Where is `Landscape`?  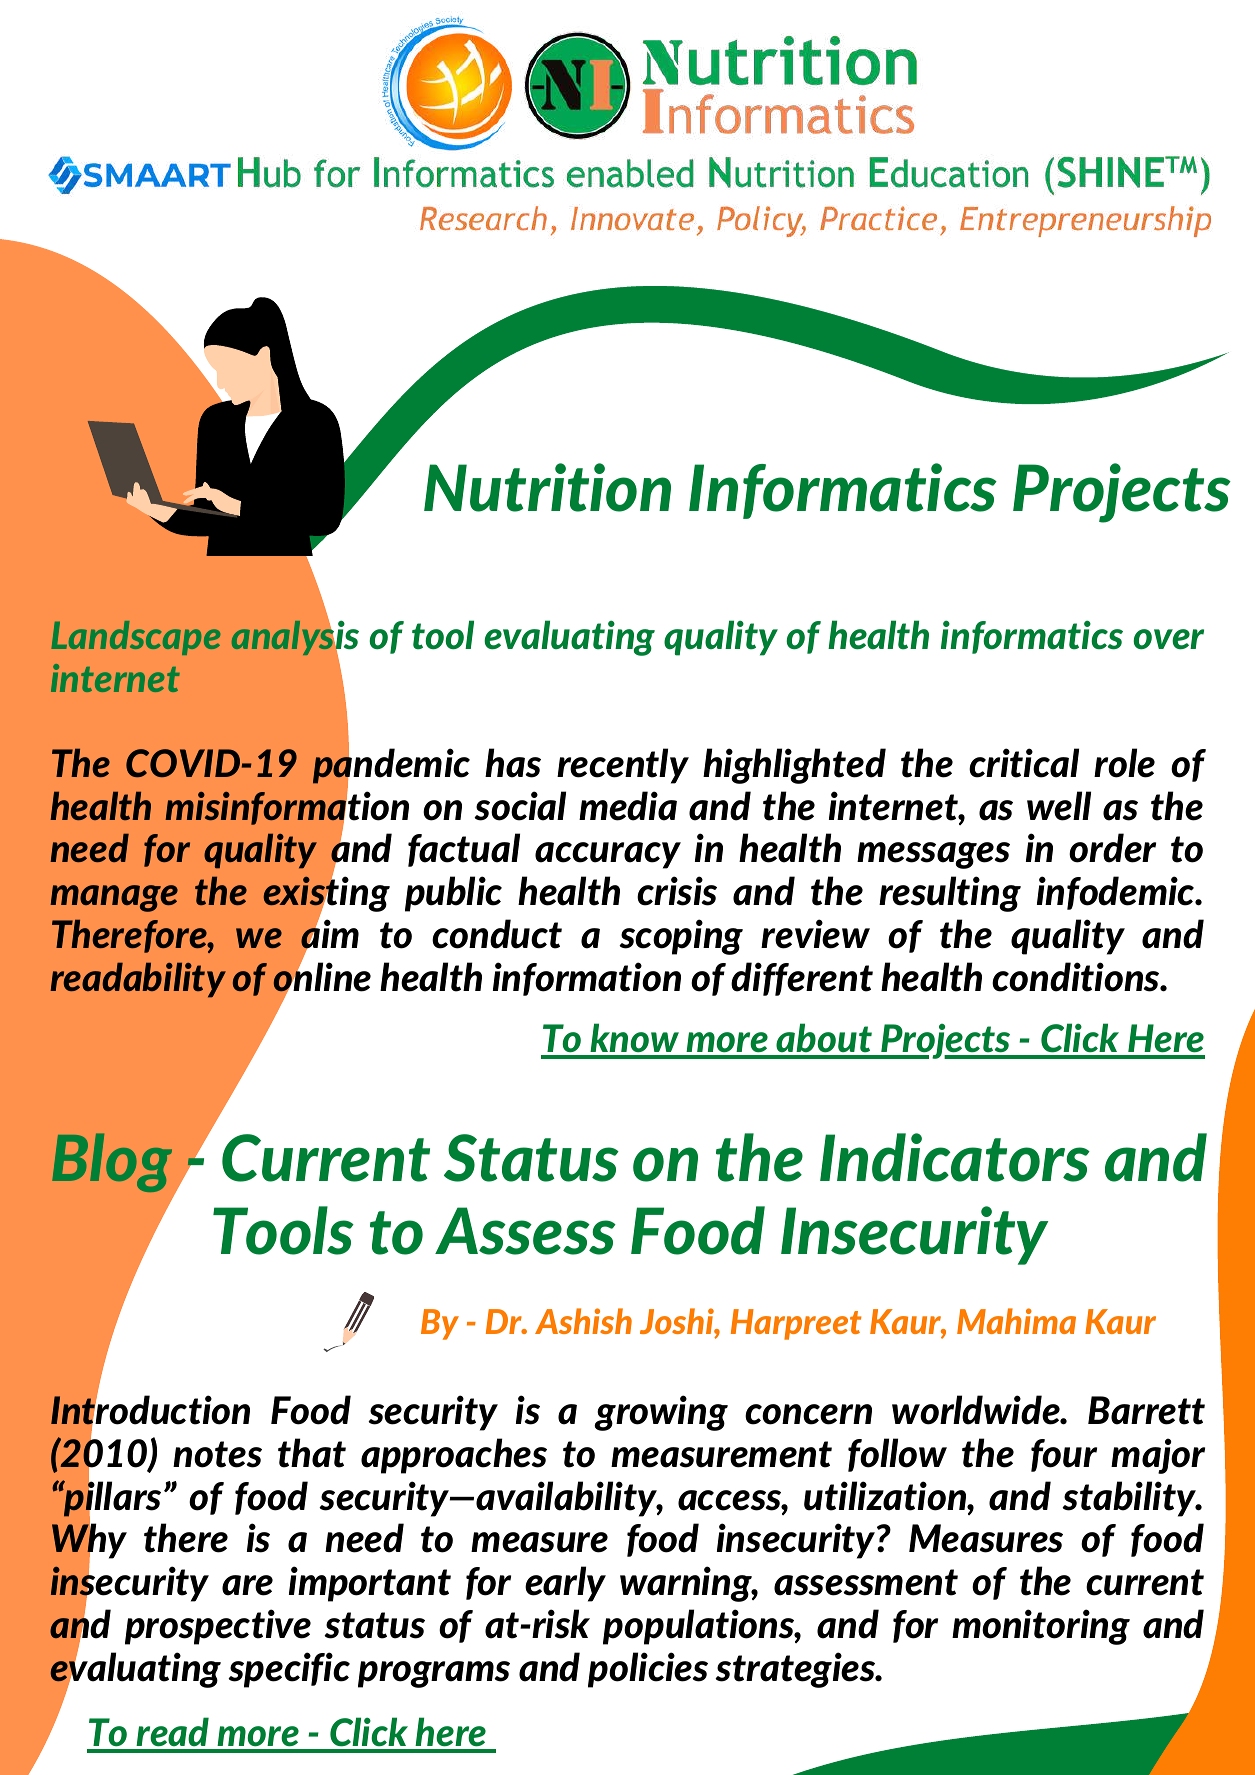 Landscape is located at coordinates (136, 638).
